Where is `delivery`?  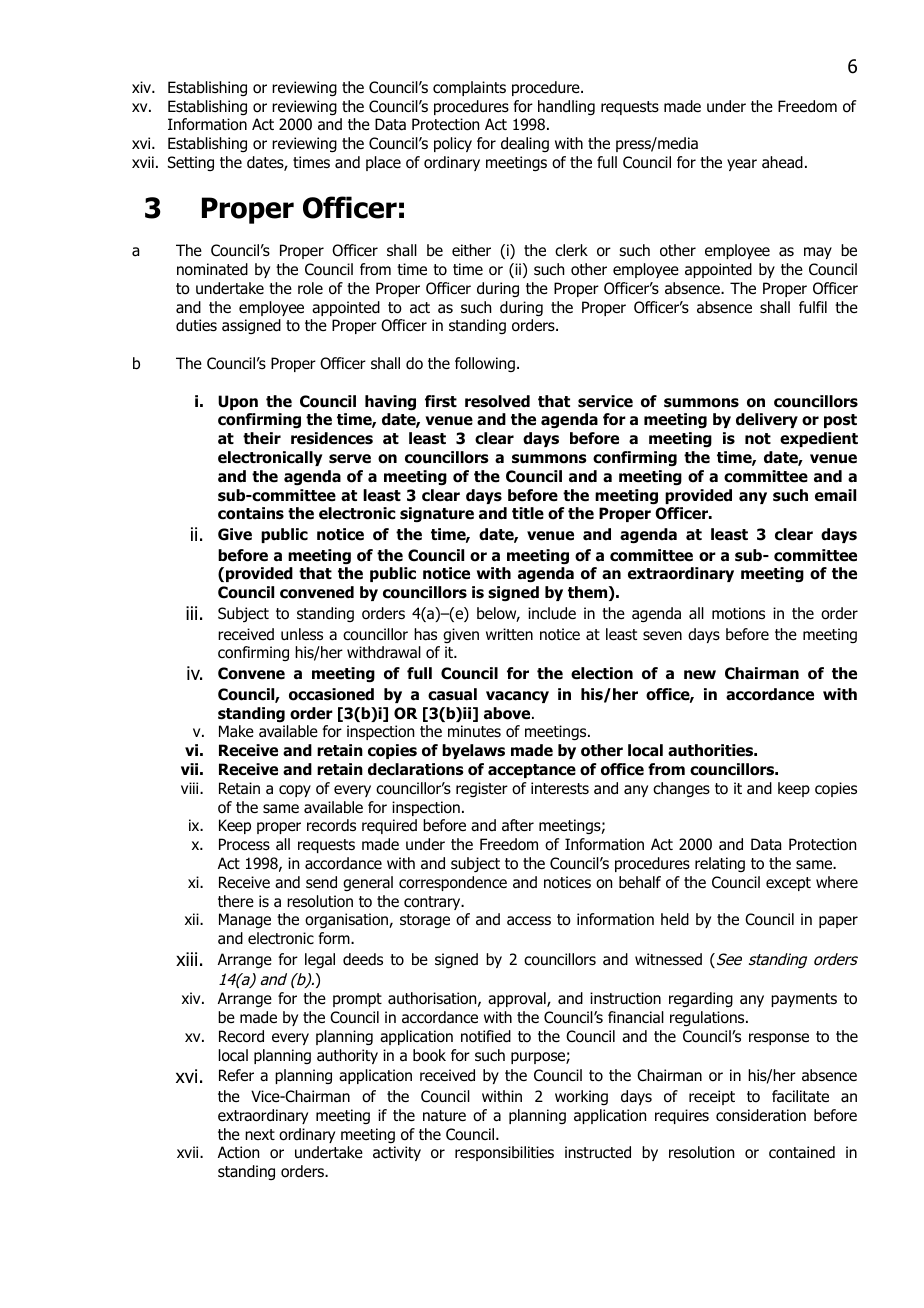
delivery is located at coordinates (767, 420).
